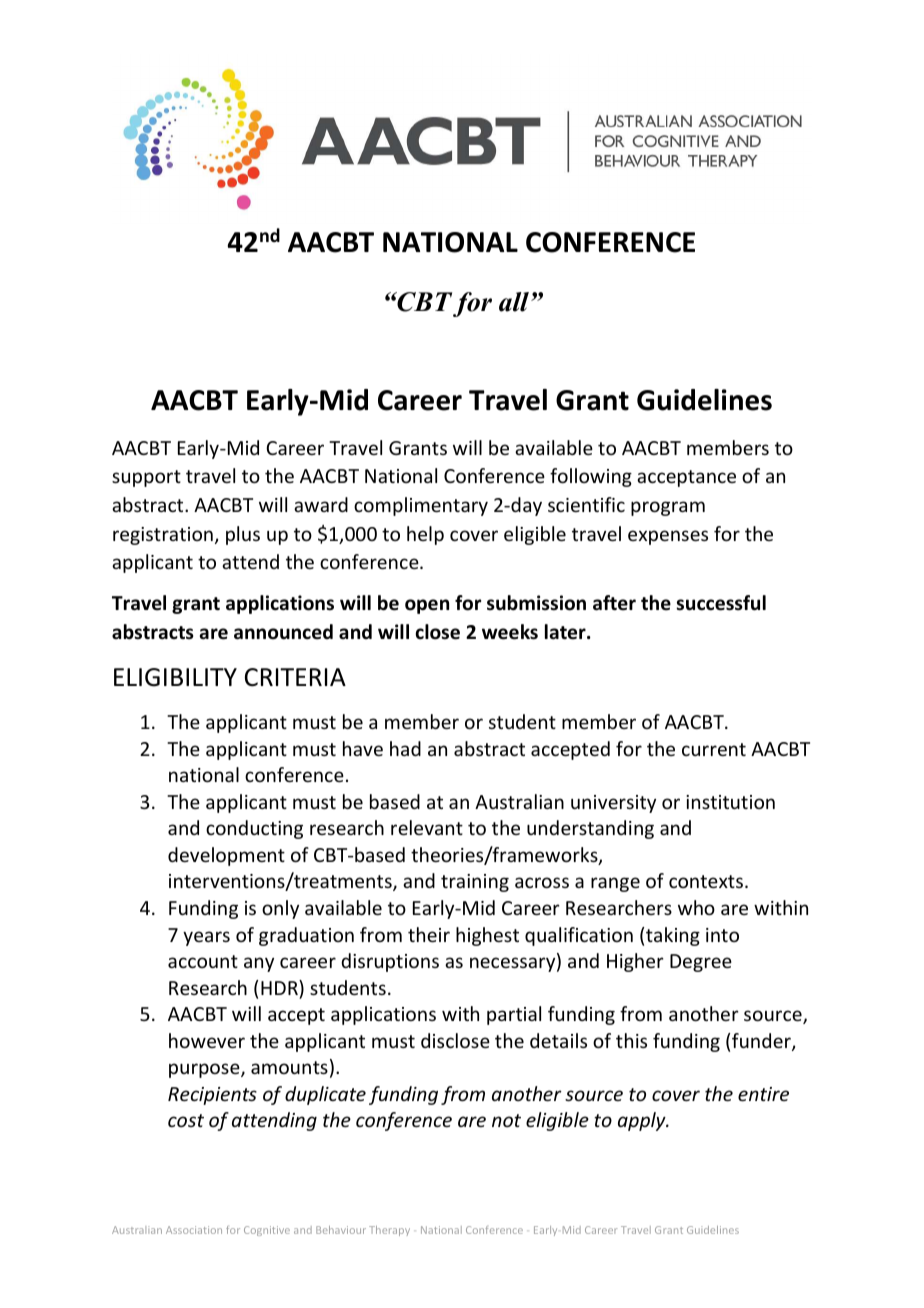 This screenshot has width=924, height=1308. Describe the element at coordinates (146, 478) in the screenshot. I see `support` at that location.
